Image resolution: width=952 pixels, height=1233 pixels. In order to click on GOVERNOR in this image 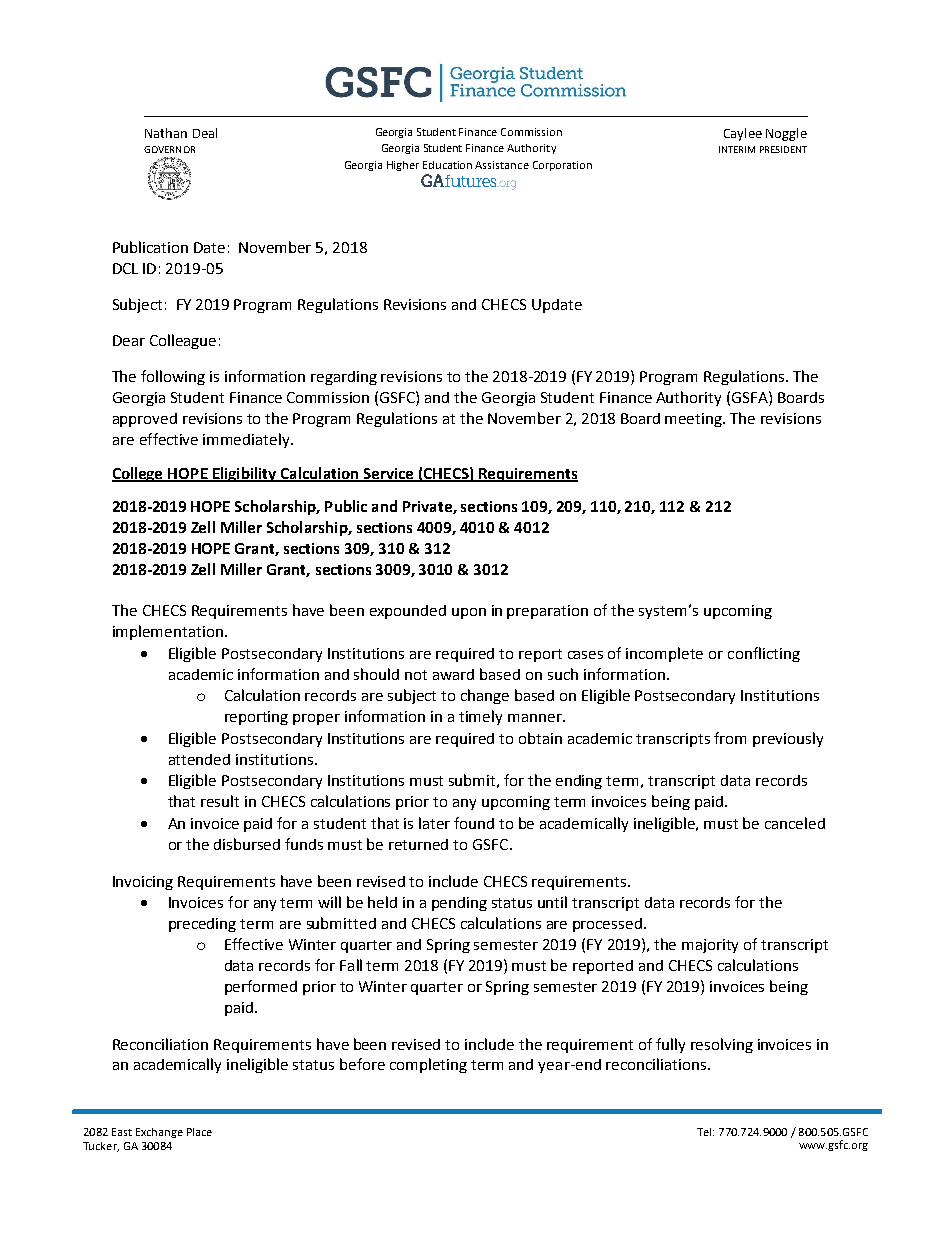, I will do `click(169, 149)`.
